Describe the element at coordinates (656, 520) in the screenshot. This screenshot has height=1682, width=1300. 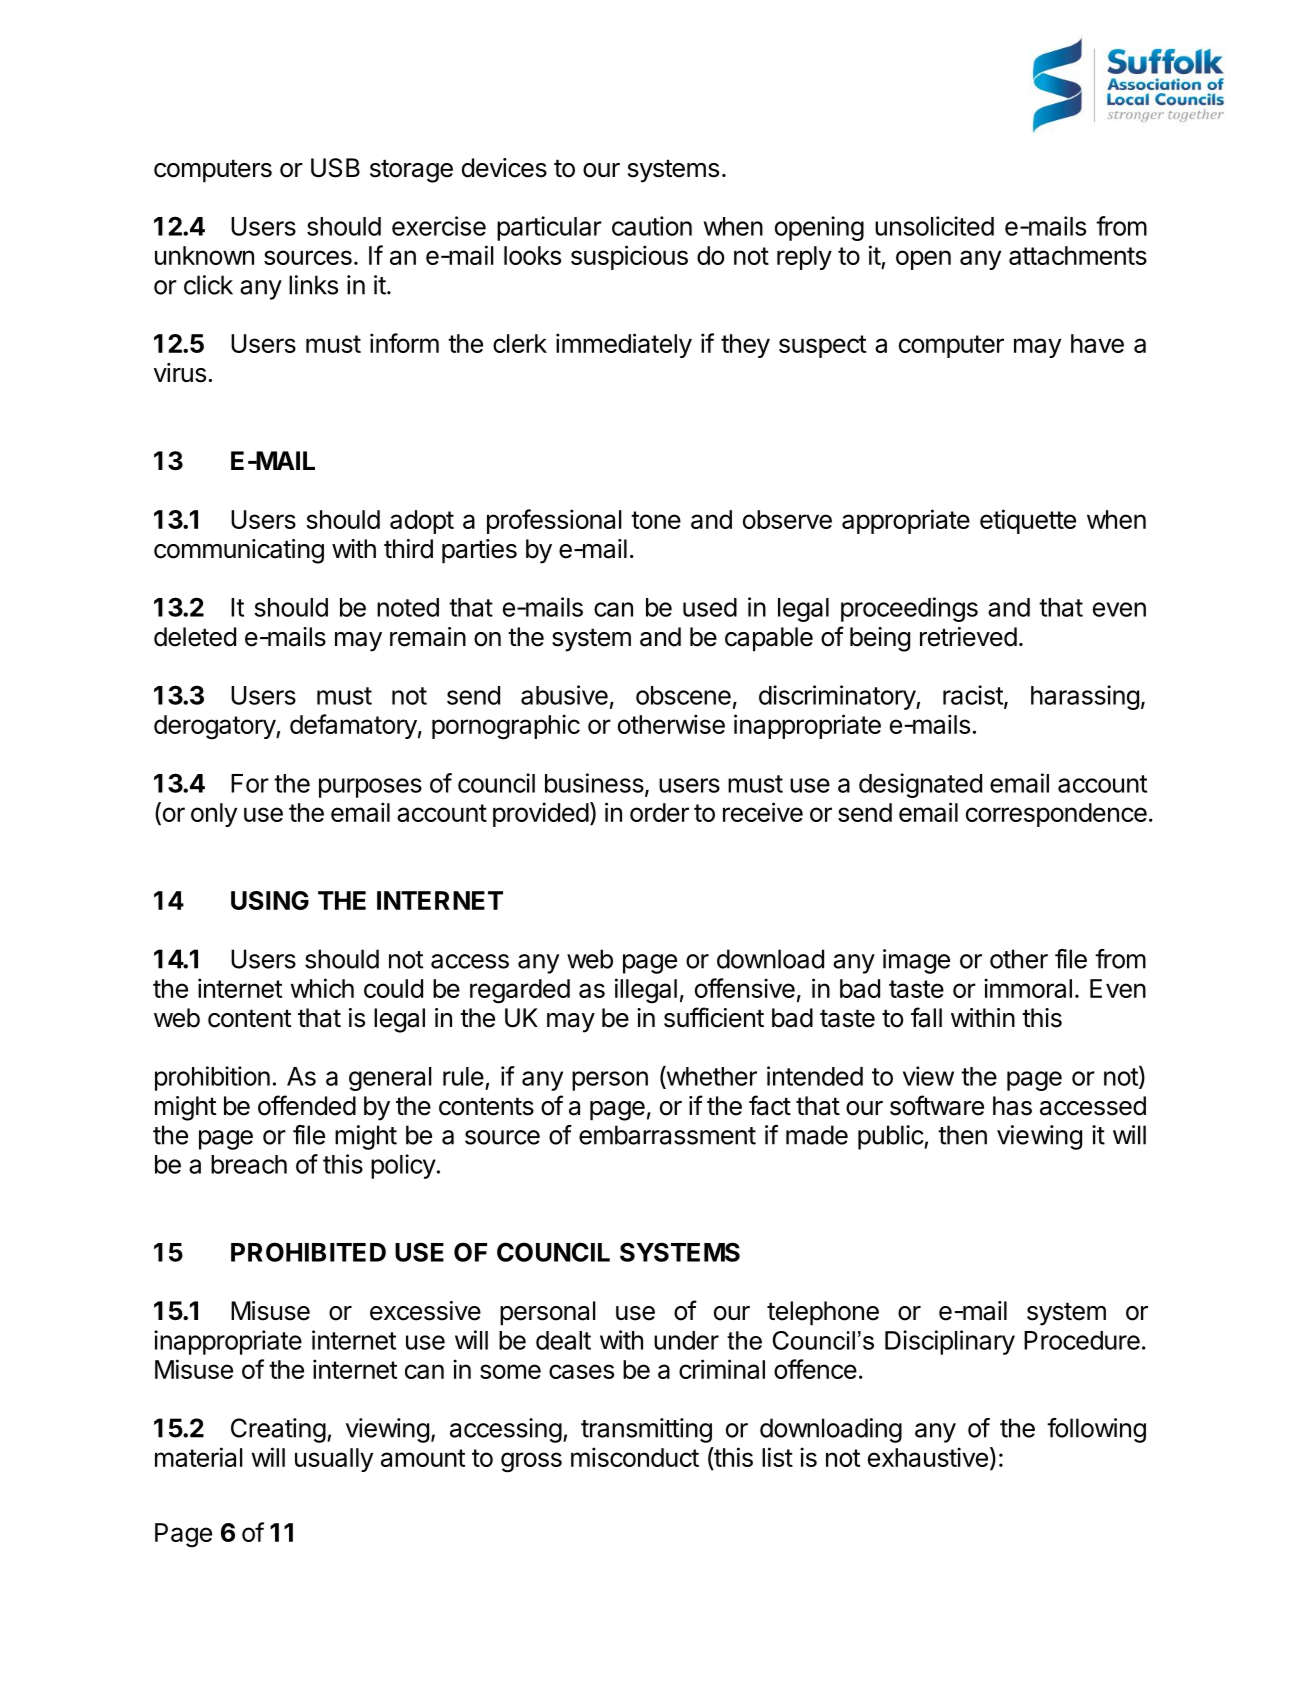
I see `tone` at that location.
